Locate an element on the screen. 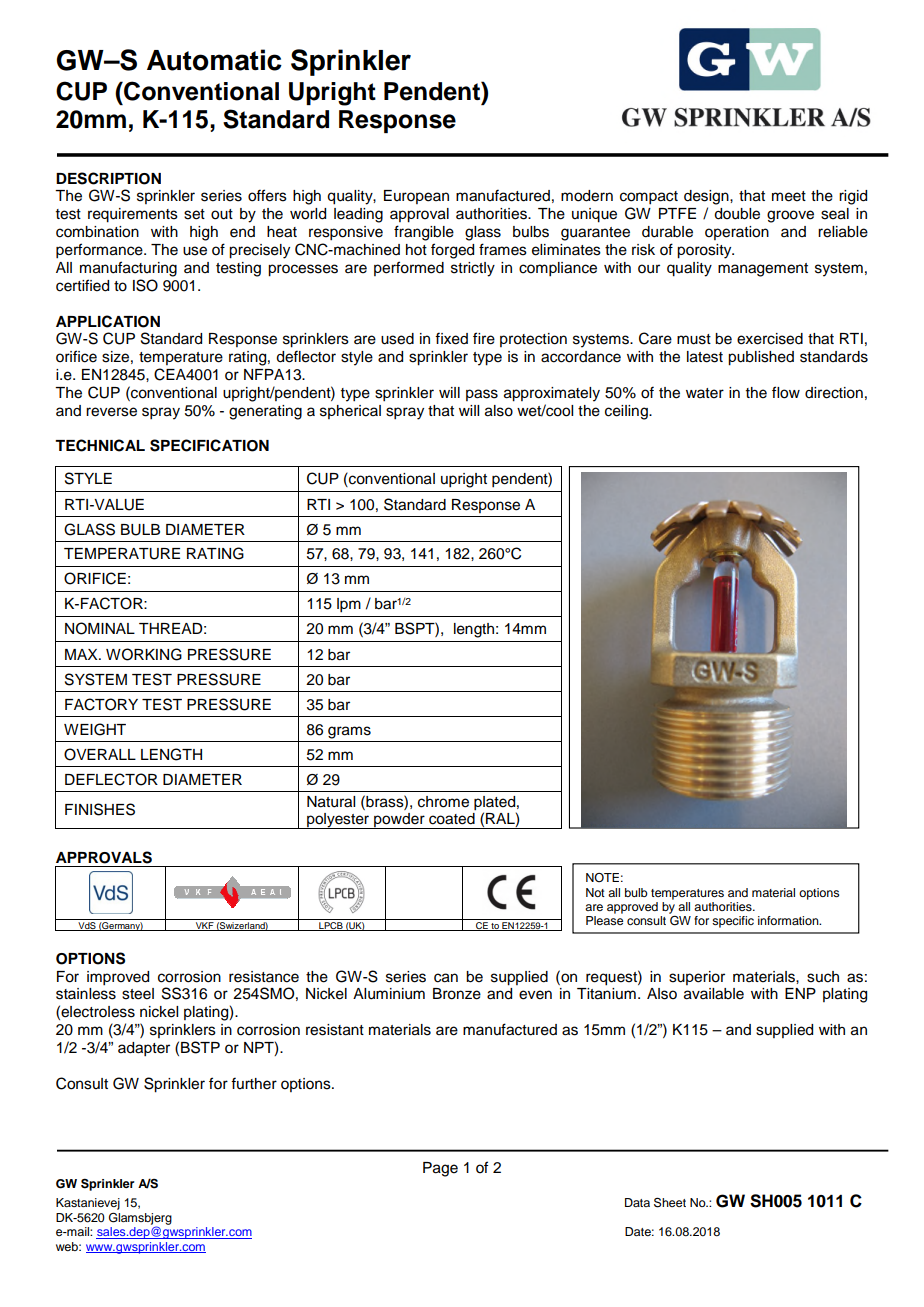  flow is located at coordinates (786, 392).
